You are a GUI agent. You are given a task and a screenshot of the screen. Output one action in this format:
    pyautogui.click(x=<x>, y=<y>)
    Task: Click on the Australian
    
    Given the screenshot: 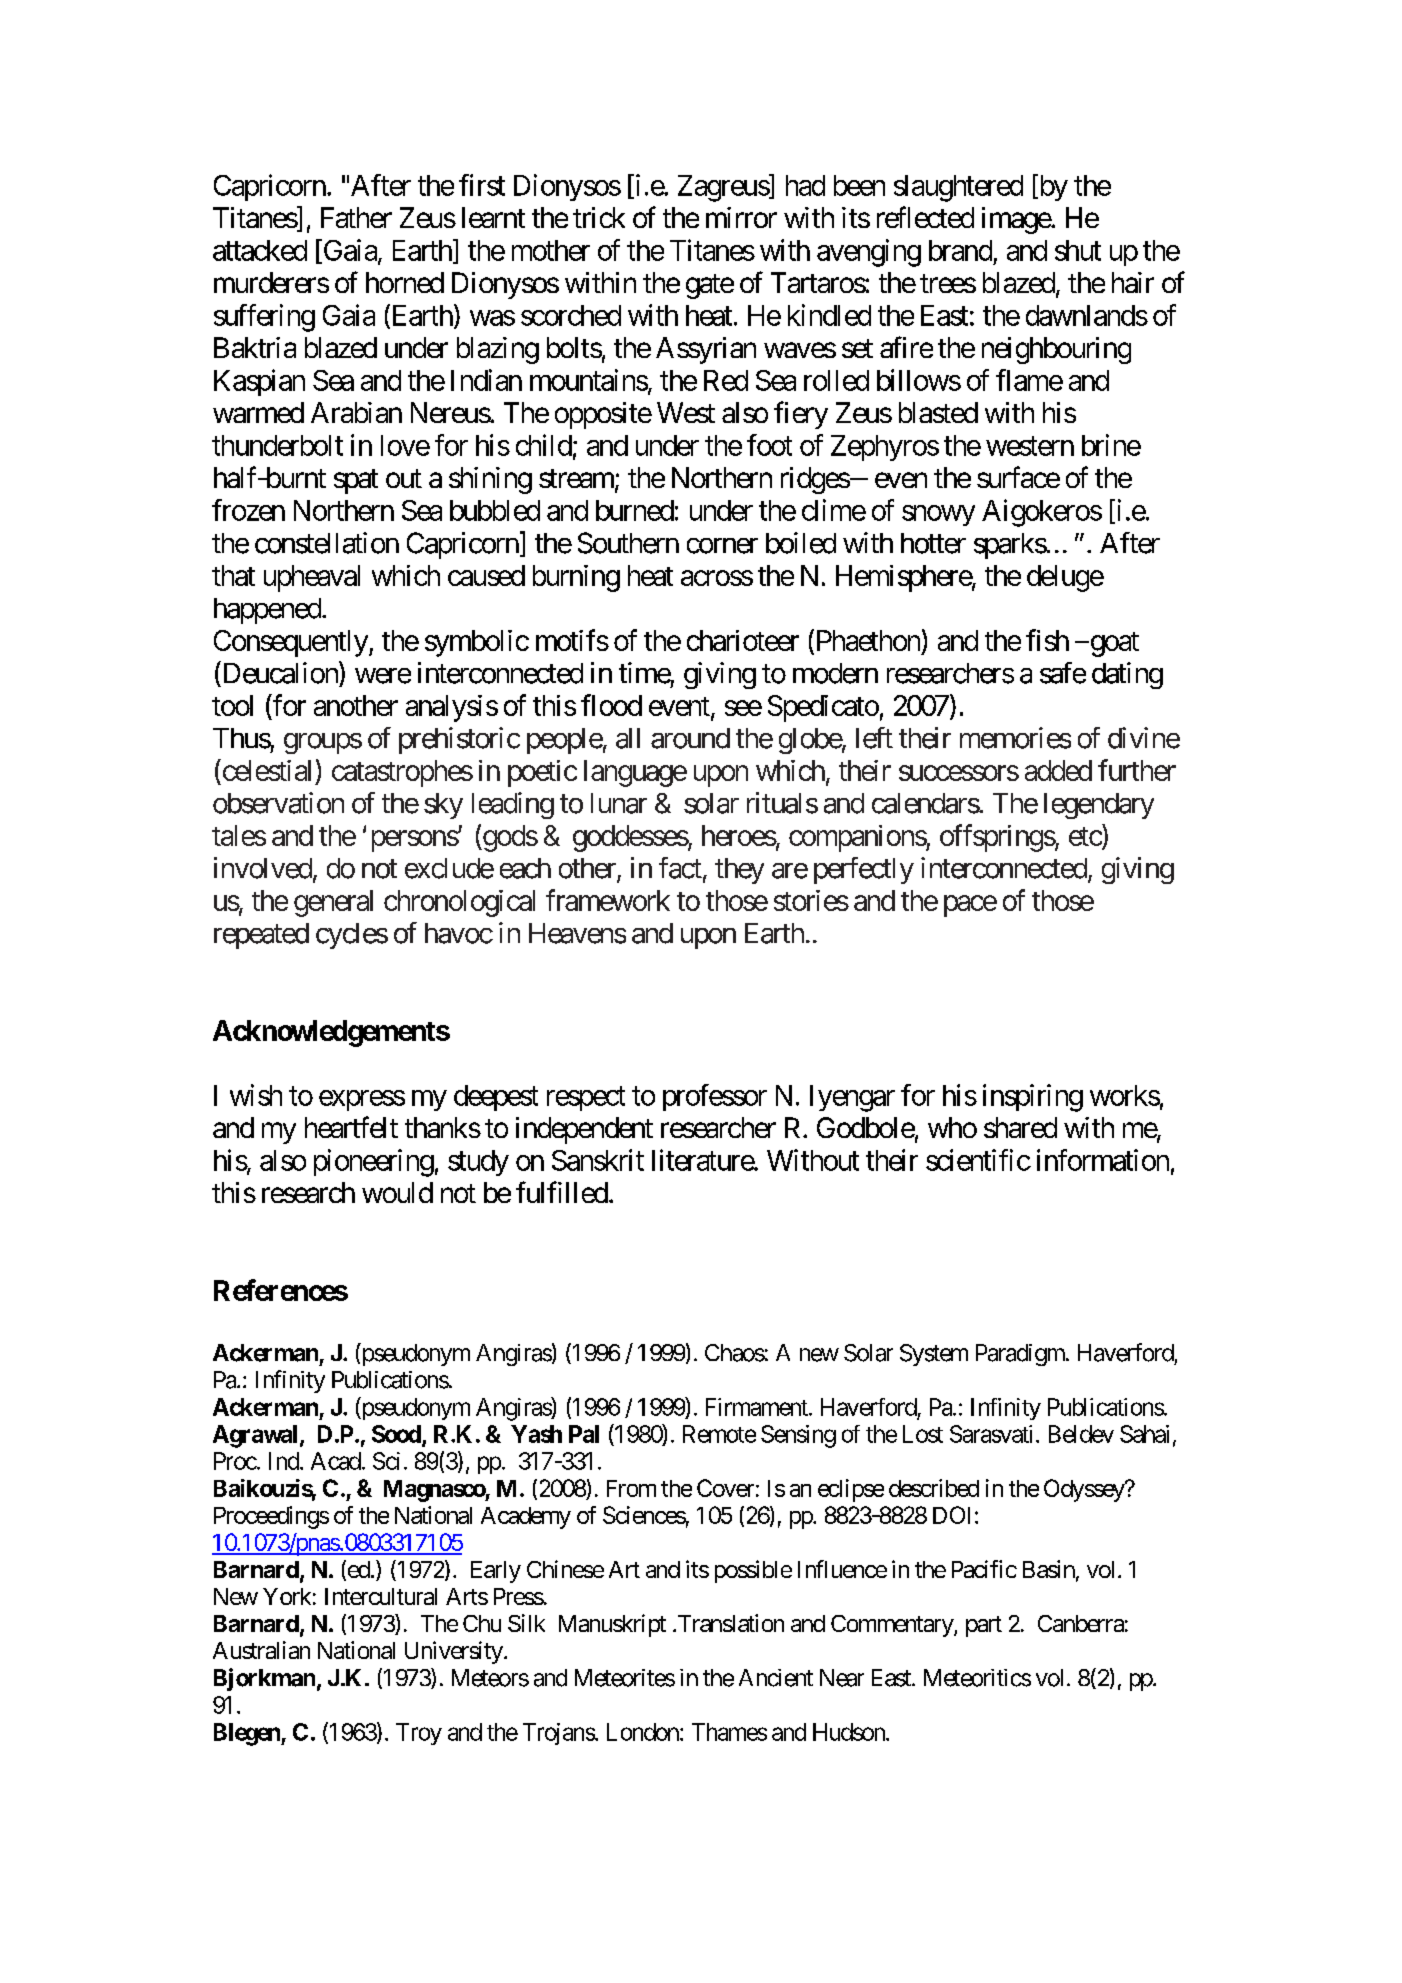 What is the action you would take?
    pyautogui.click(x=261, y=1650)
